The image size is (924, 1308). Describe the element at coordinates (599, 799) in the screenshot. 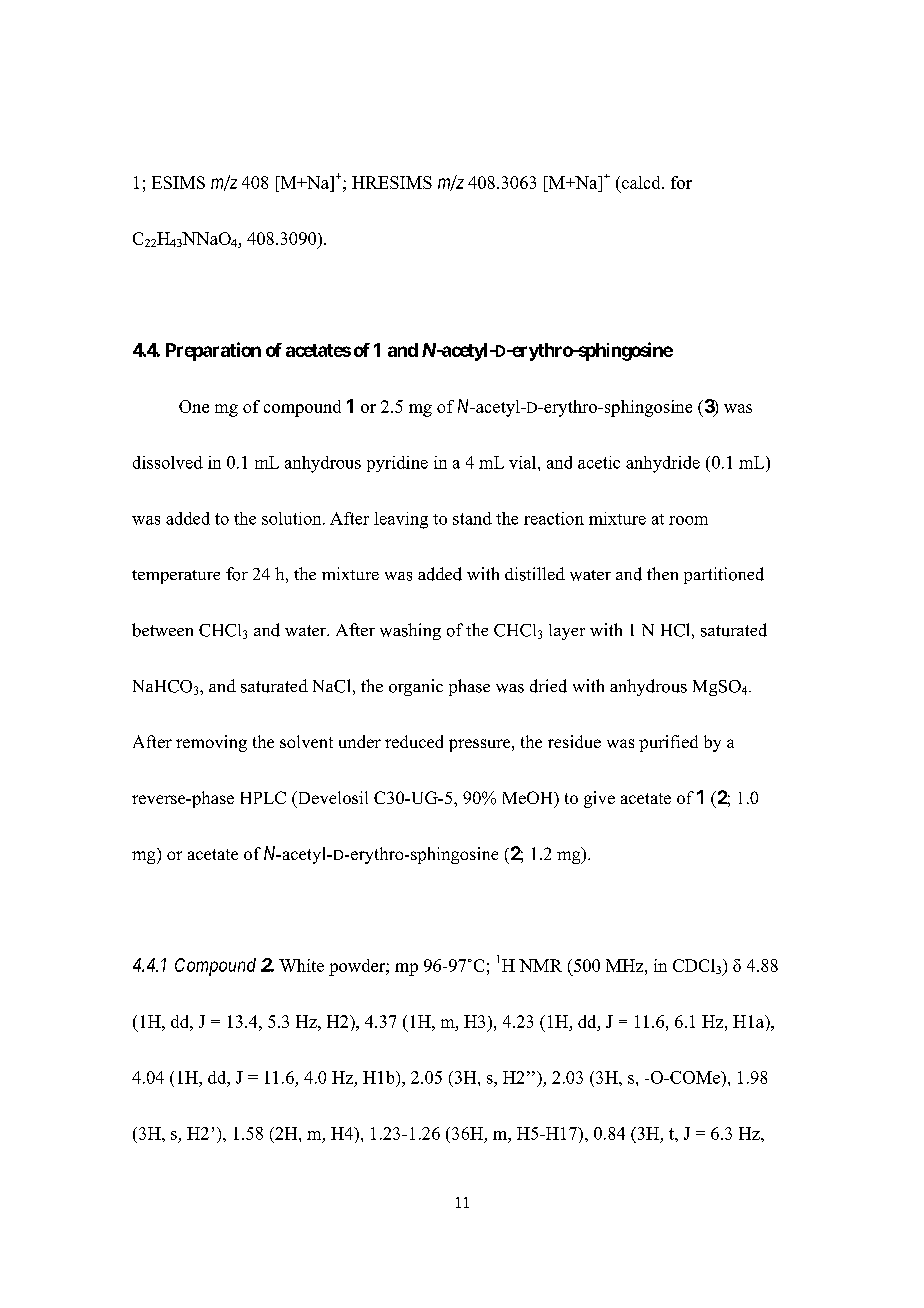

I see `give` at that location.
